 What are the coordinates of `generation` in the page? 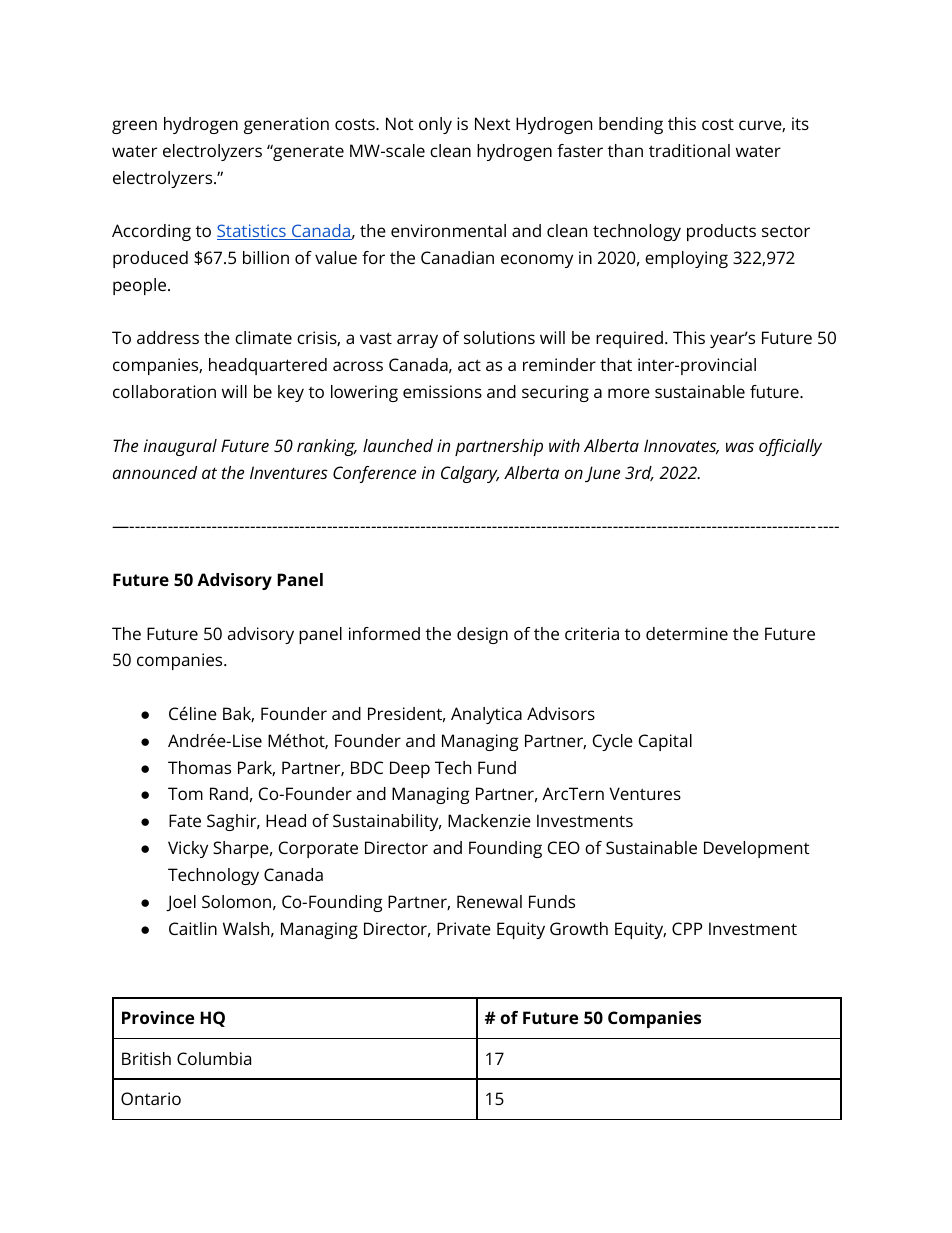 It's located at (286, 125).
